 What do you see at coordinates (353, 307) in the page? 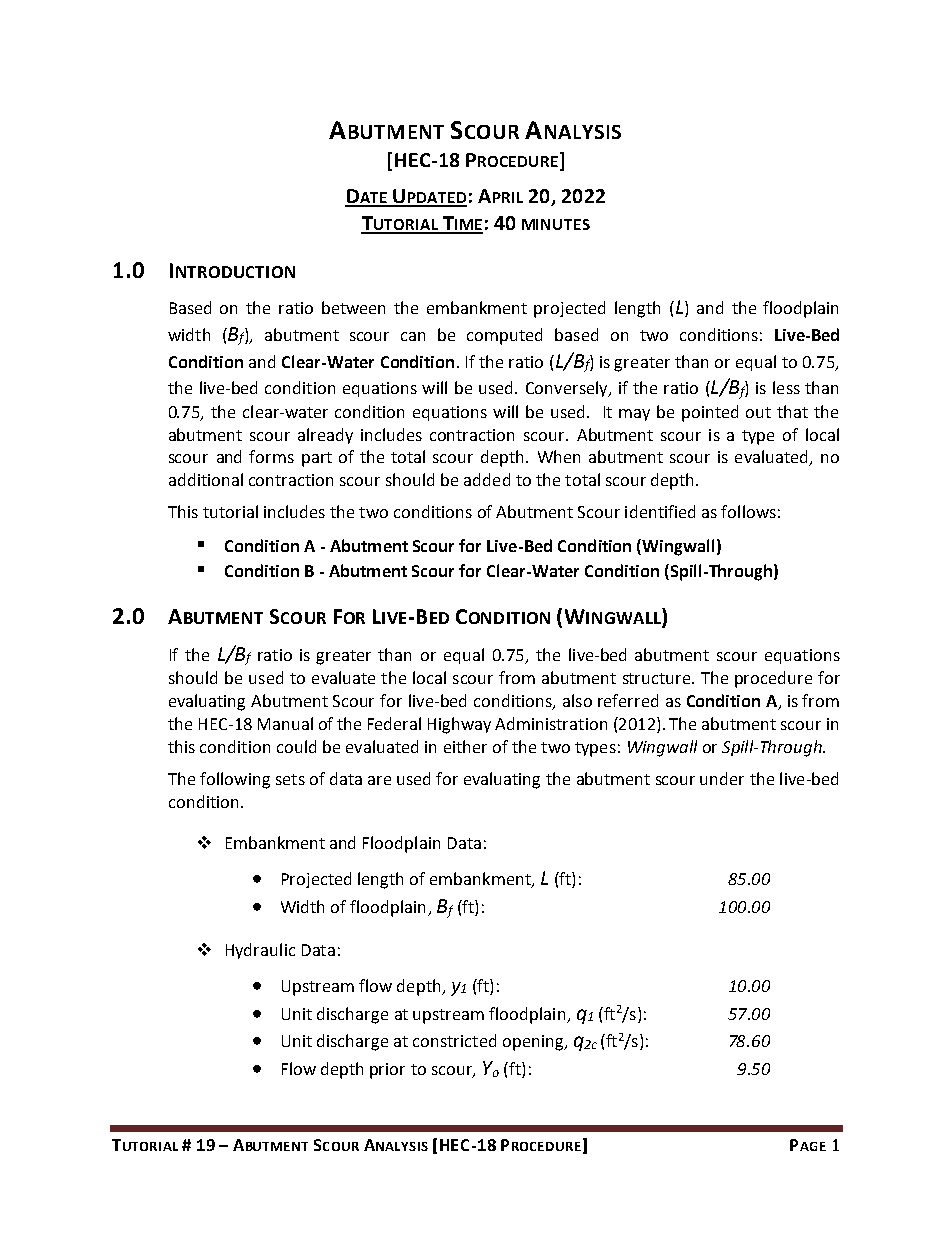
I see `between` at bounding box center [353, 307].
